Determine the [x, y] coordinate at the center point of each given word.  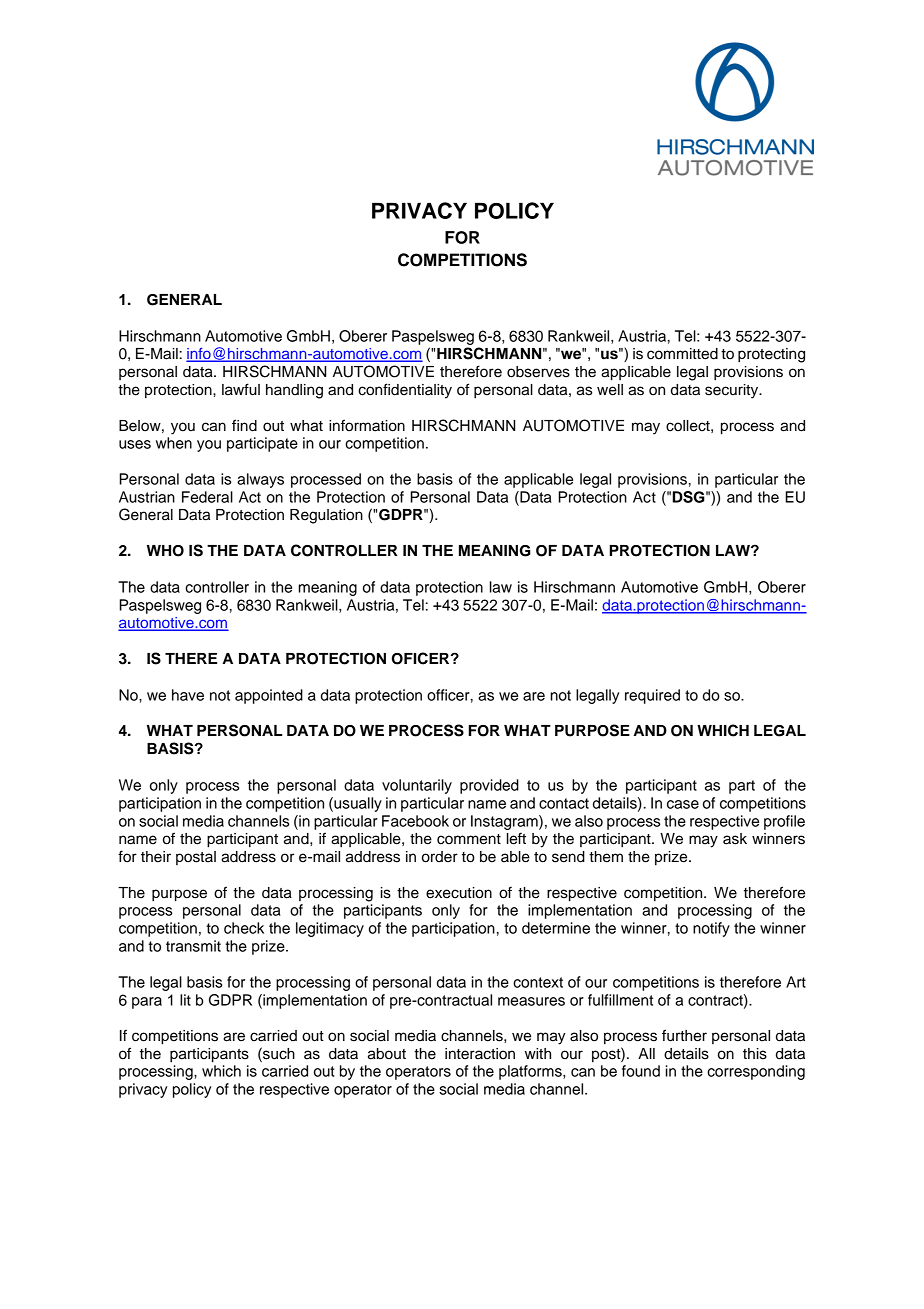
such [278, 1053]
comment [469, 839]
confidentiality [405, 391]
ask [735, 839]
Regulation [326, 516]
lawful [241, 389]
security [733, 391]
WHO [165, 551]
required [652, 696]
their [156, 857]
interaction [480, 1054]
